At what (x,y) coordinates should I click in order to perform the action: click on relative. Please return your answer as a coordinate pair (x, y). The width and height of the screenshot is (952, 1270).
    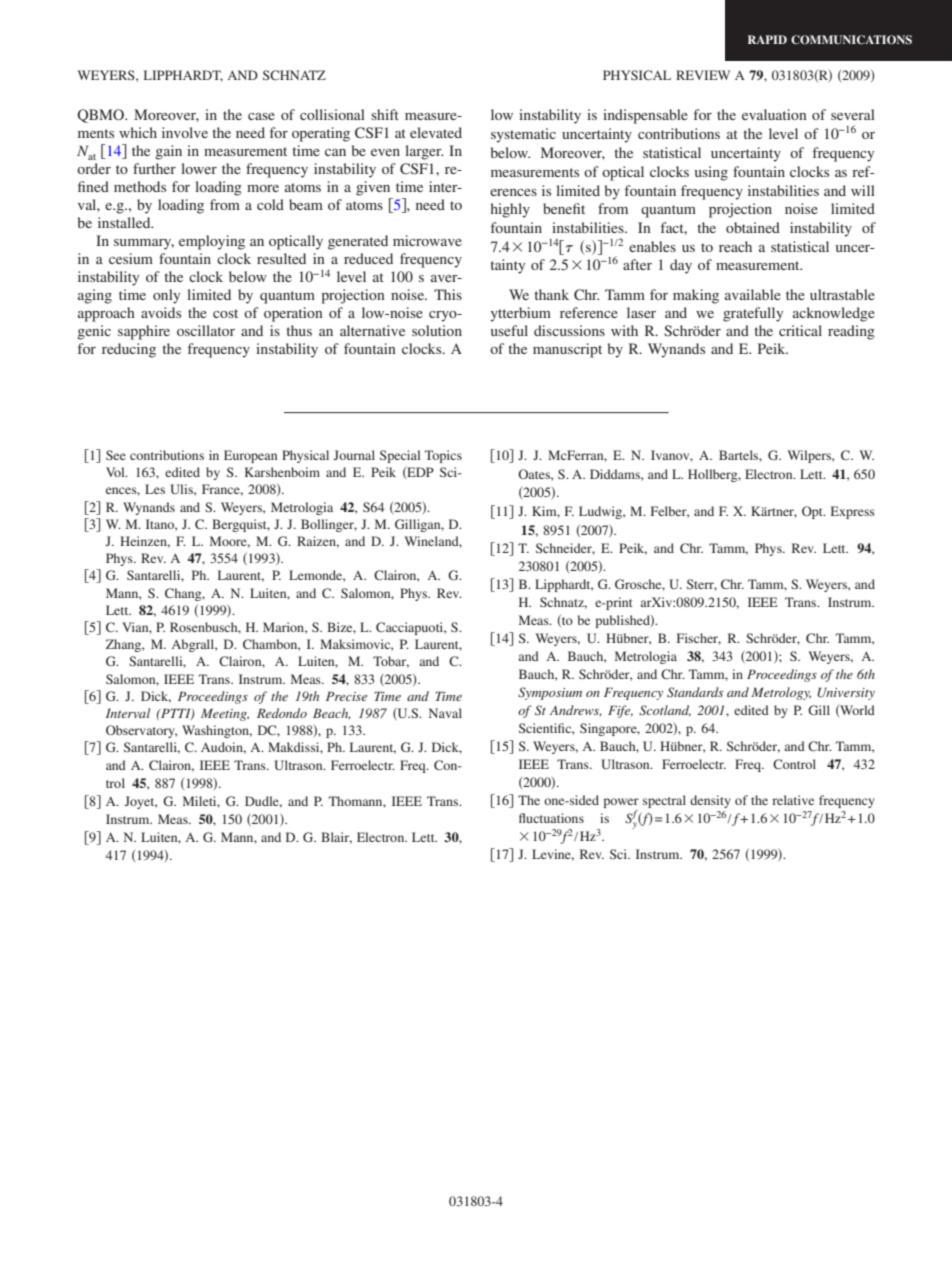
    Looking at the image, I should click on (793, 800).
